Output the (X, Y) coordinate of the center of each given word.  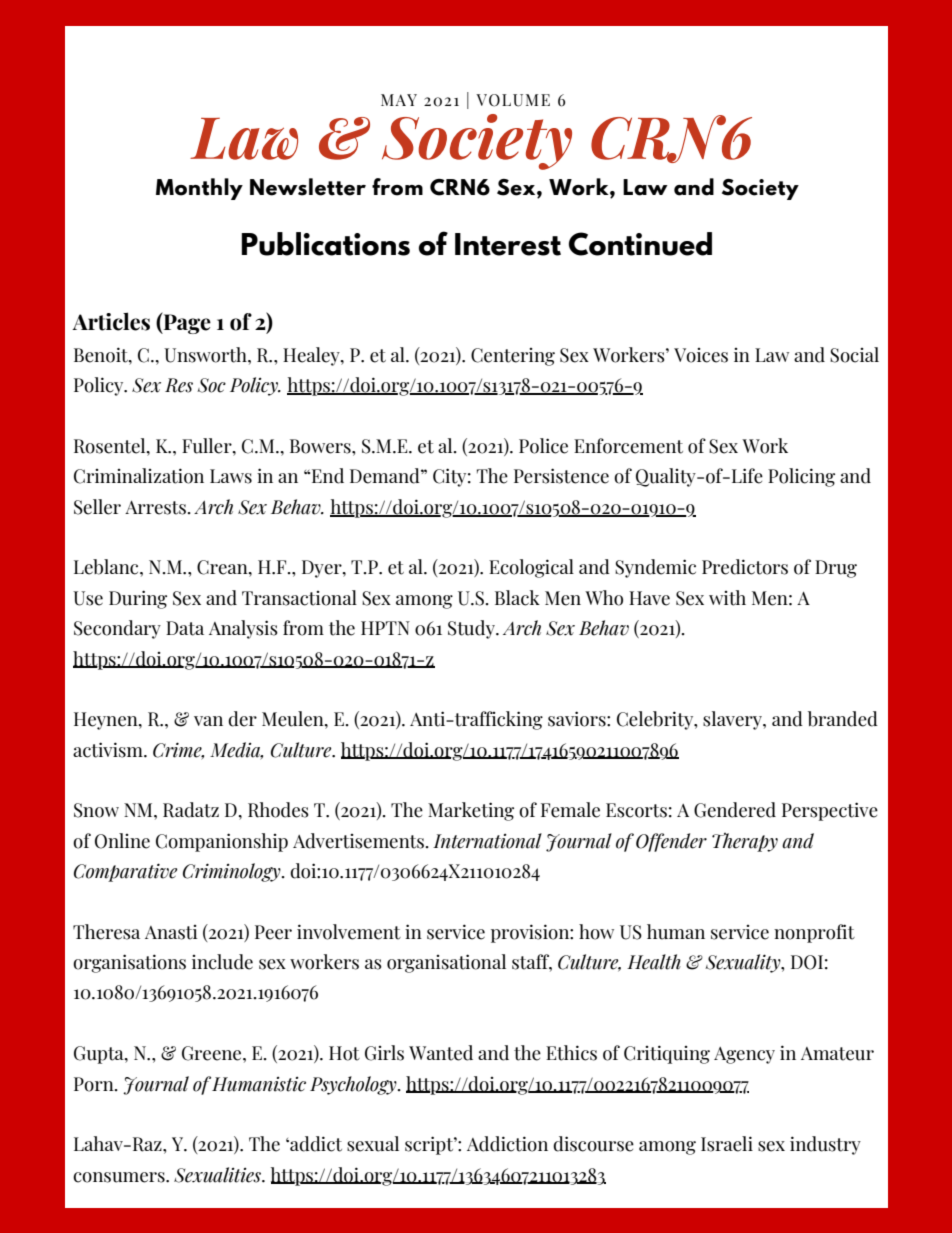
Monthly (199, 189)
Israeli (727, 1144)
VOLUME (513, 100)
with (727, 598)
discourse (593, 1144)
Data (185, 628)
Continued (640, 244)
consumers (120, 1177)
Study (472, 629)
